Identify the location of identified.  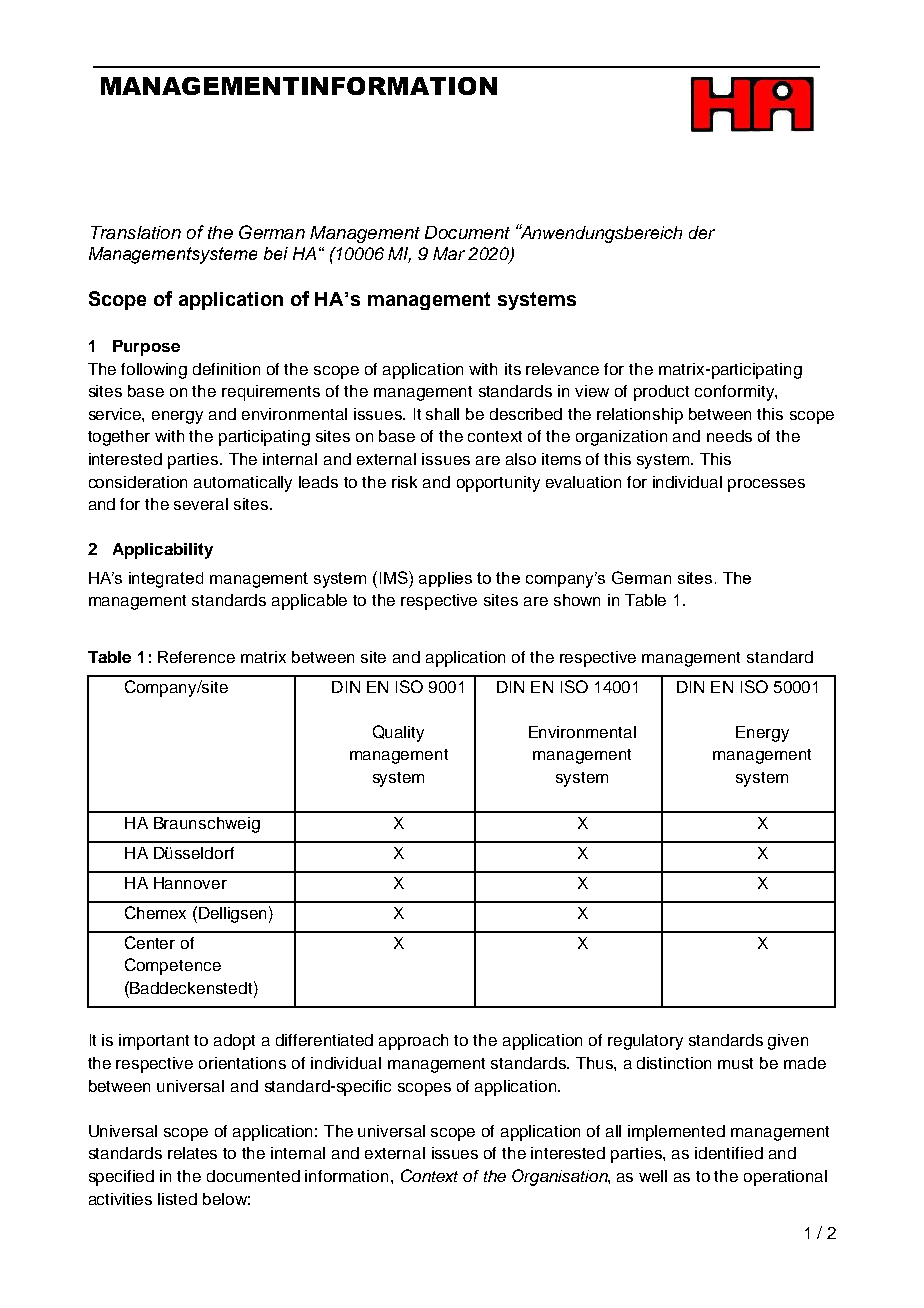
(729, 1153).
